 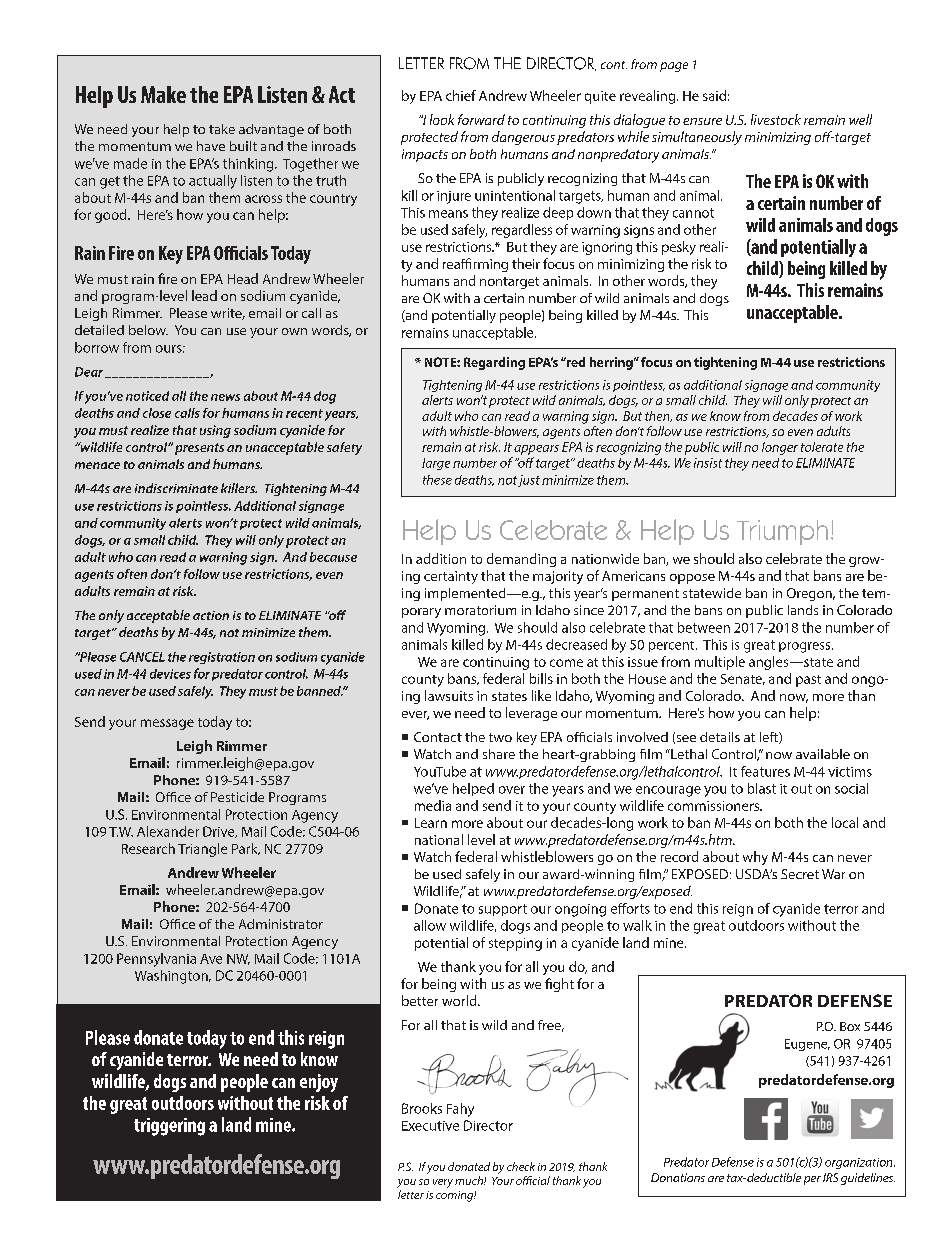 I want to click on Make, so click(x=163, y=94).
